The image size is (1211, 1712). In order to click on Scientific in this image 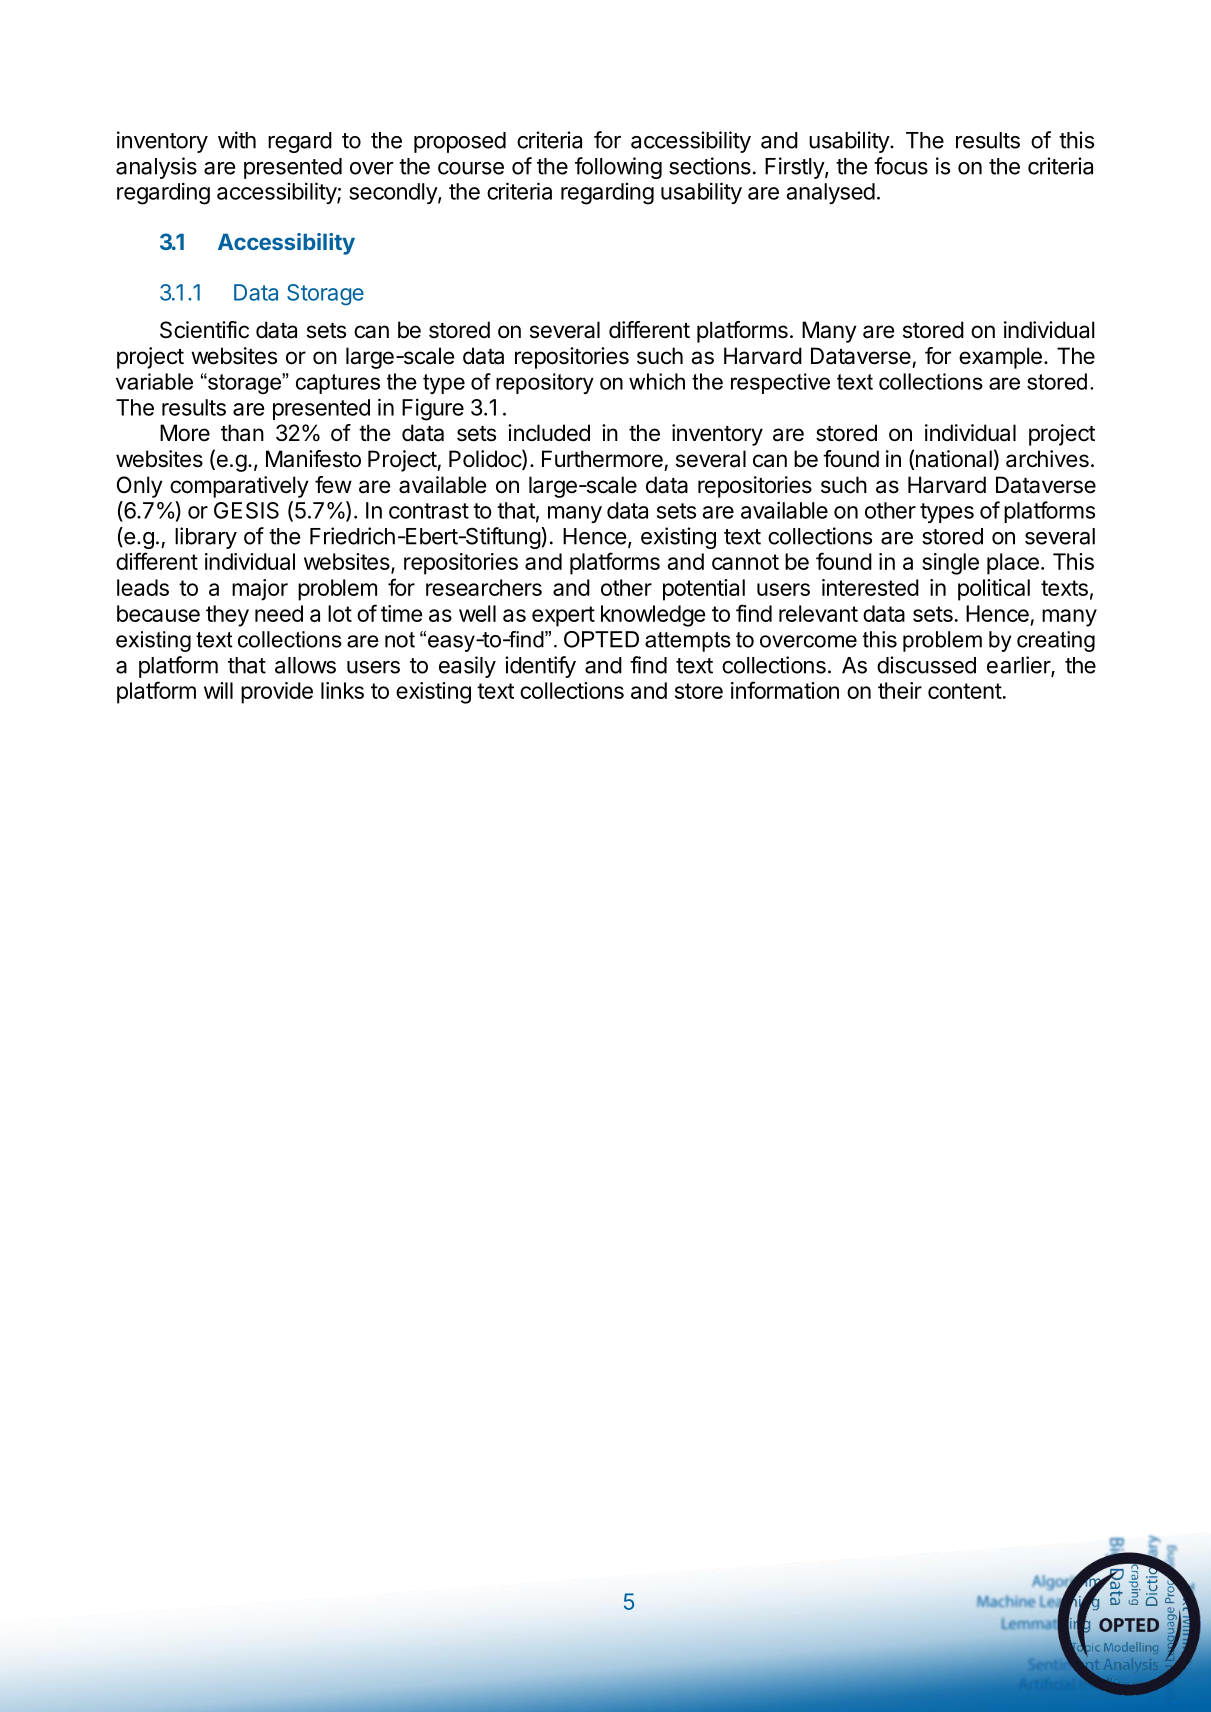, I will do `click(204, 330)`.
